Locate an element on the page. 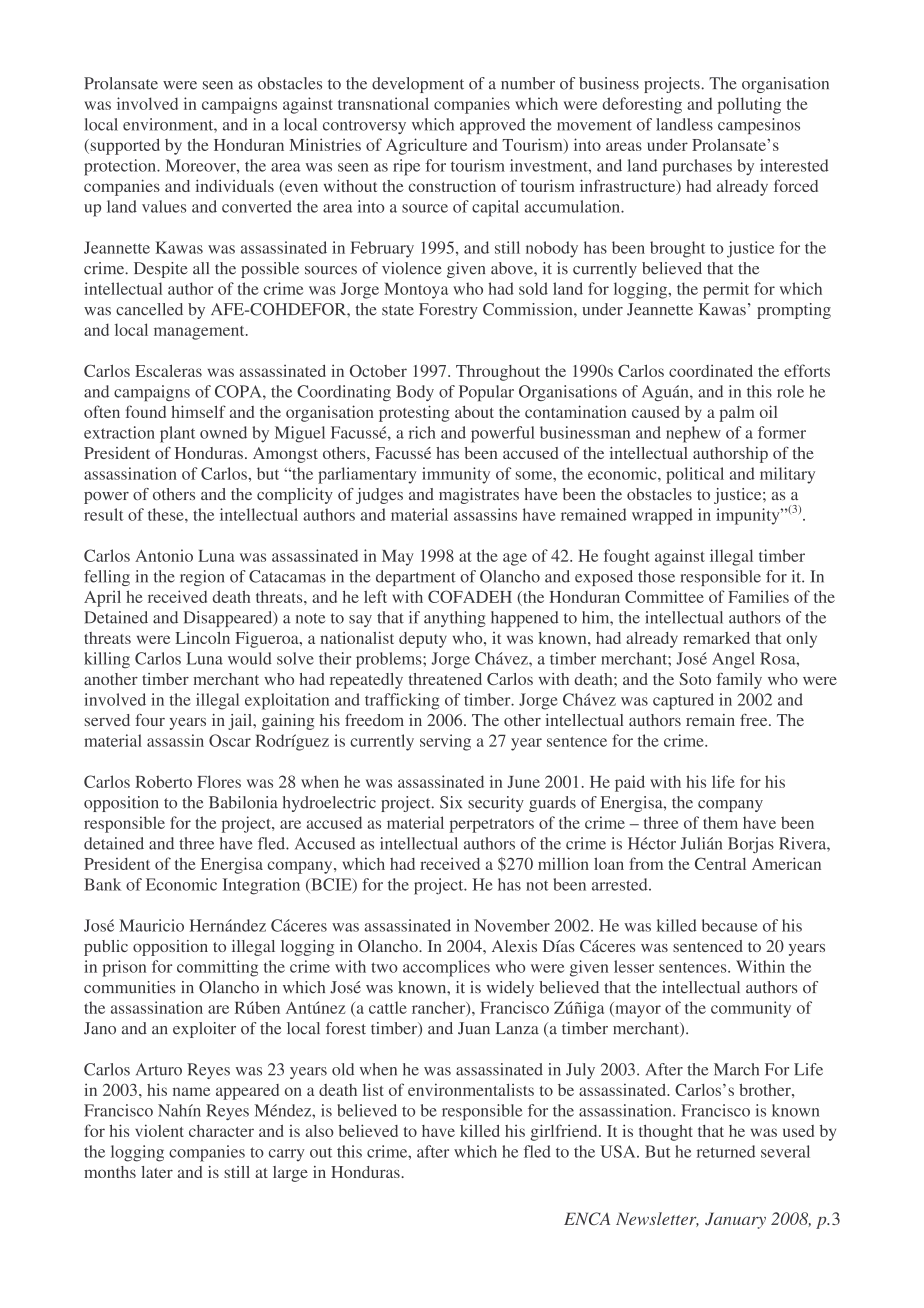 Image resolution: width=924 pixels, height=1308 pixels. coordinated is located at coordinates (711, 370).
